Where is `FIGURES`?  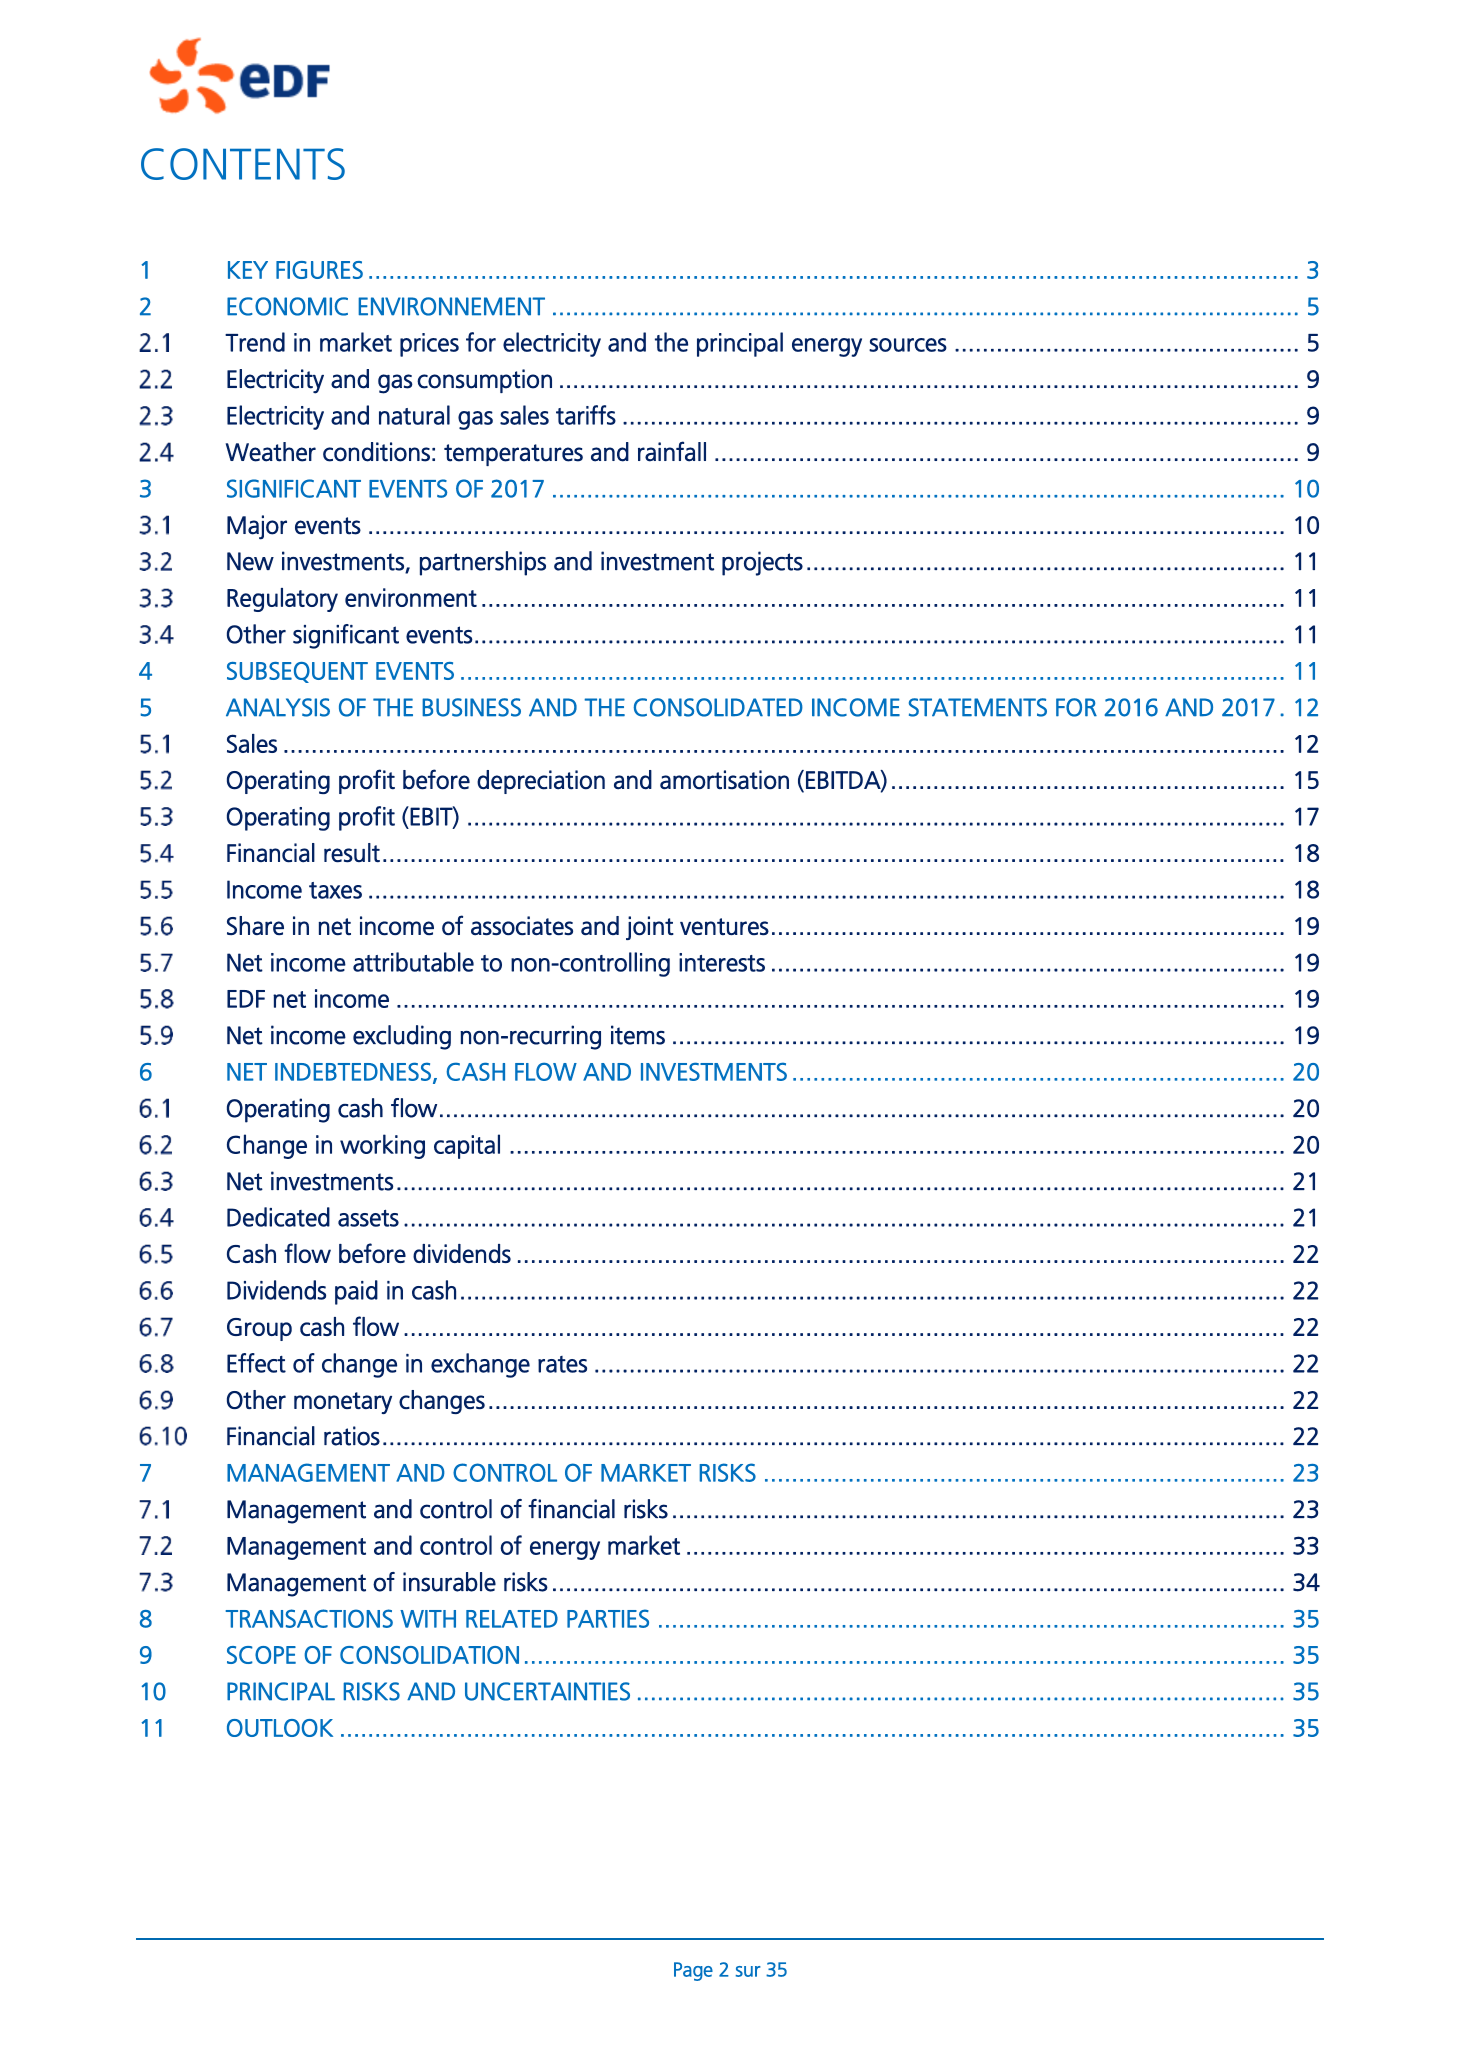 FIGURES is located at coordinates (319, 270).
